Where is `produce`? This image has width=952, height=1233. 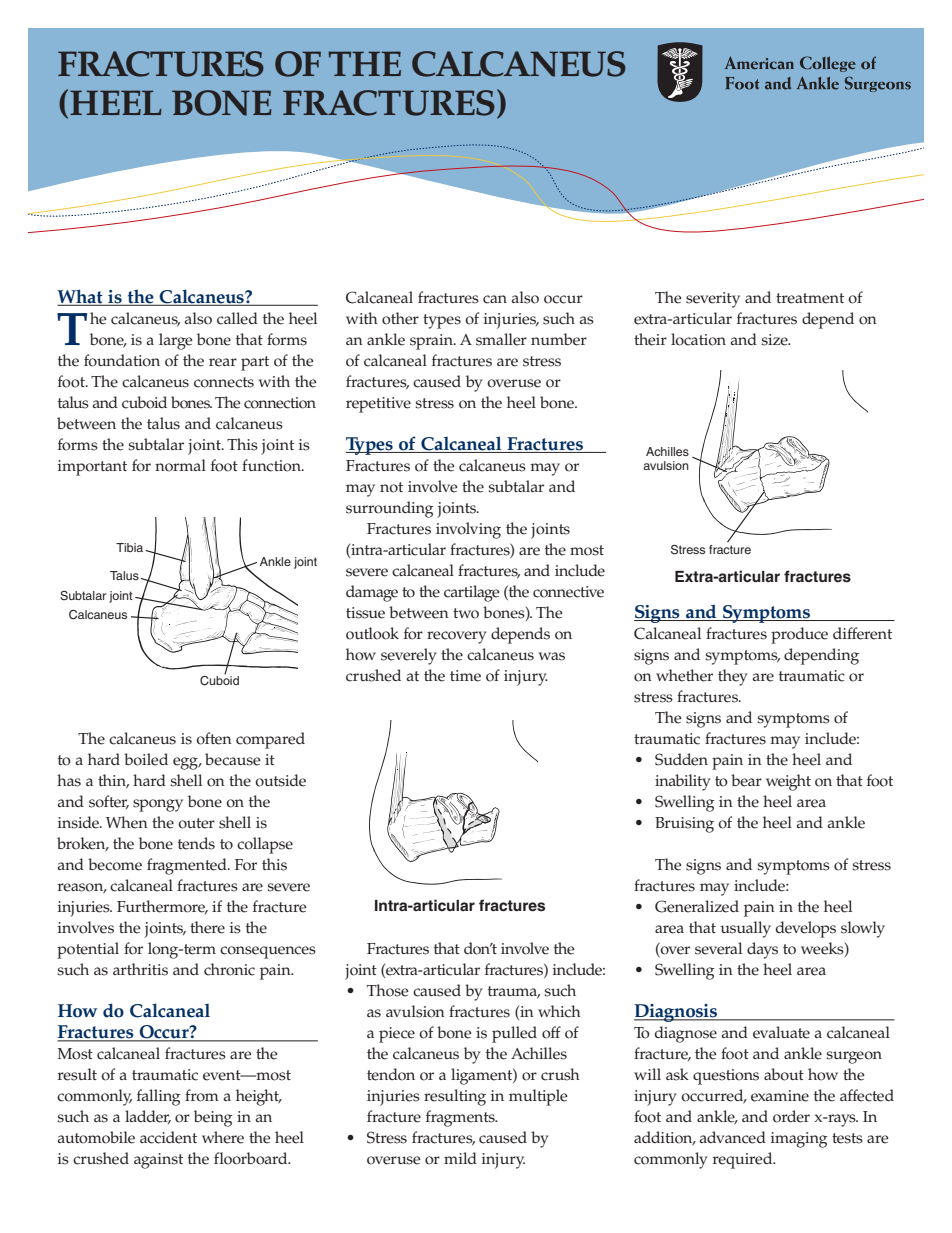
produce is located at coordinates (799, 635).
